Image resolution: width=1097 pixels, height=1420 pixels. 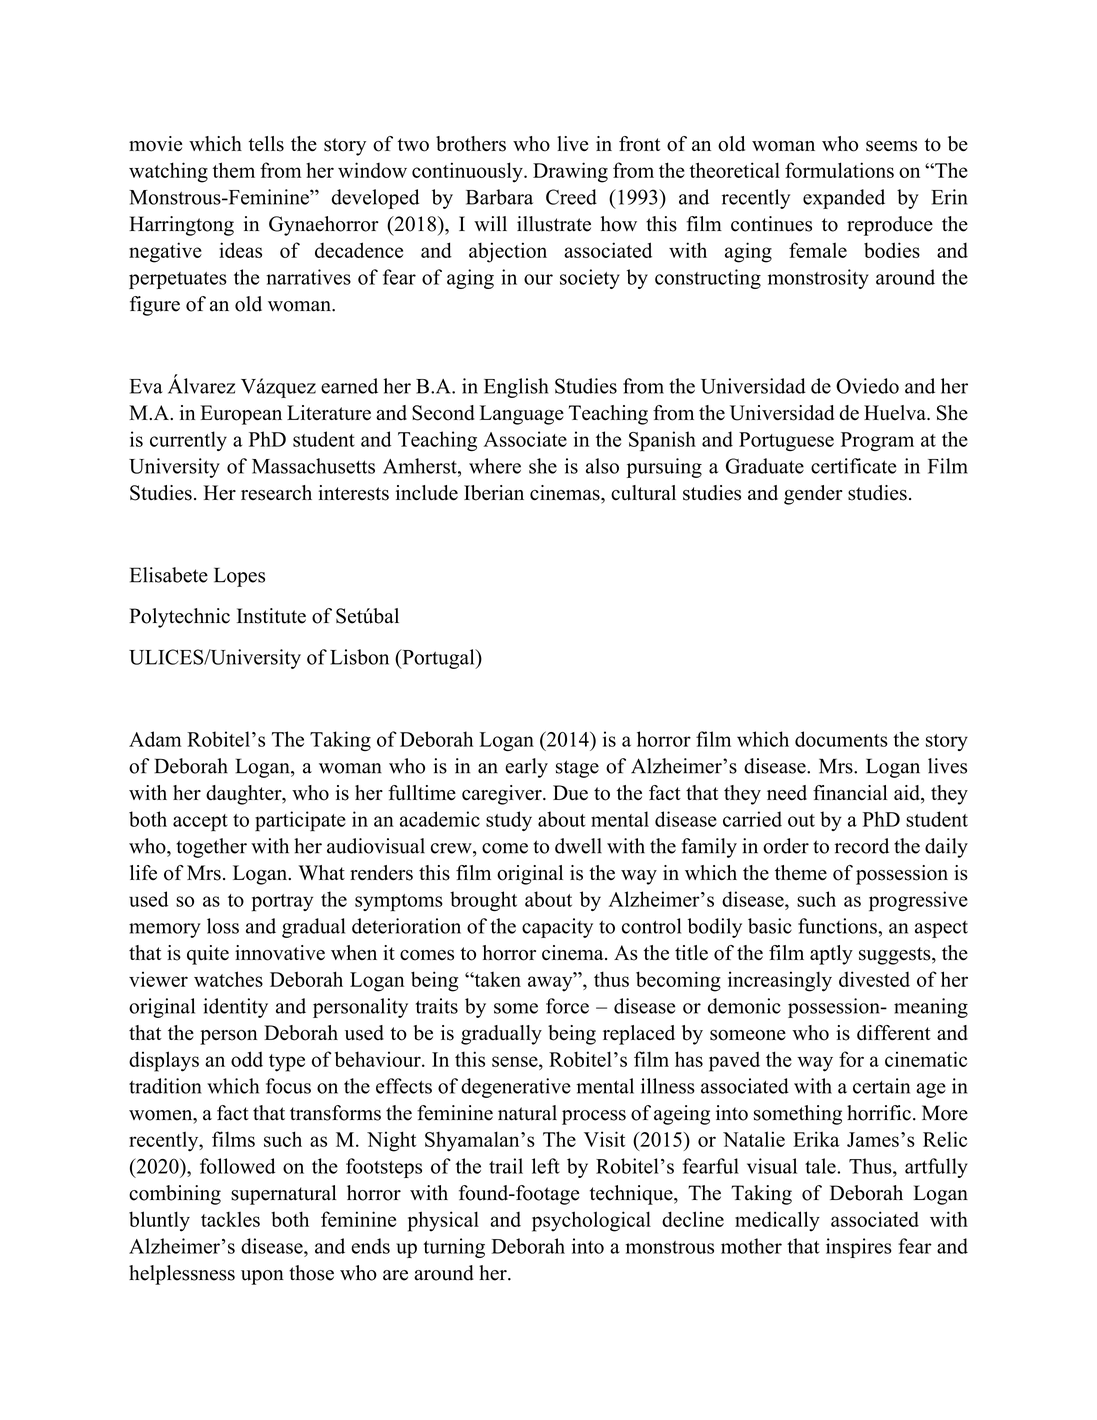 I want to click on tackles, so click(x=230, y=1219).
